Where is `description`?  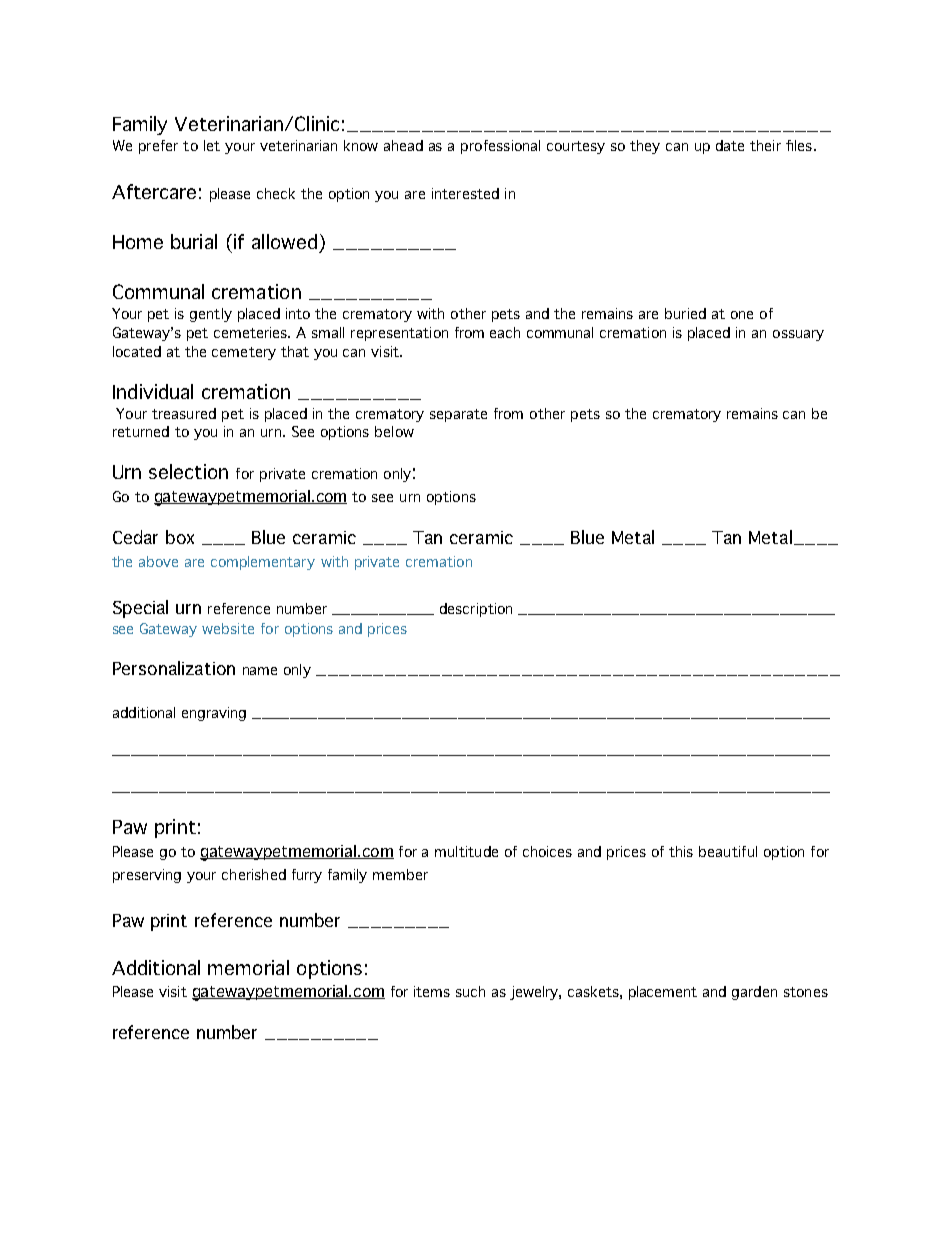
description is located at coordinates (476, 610).
